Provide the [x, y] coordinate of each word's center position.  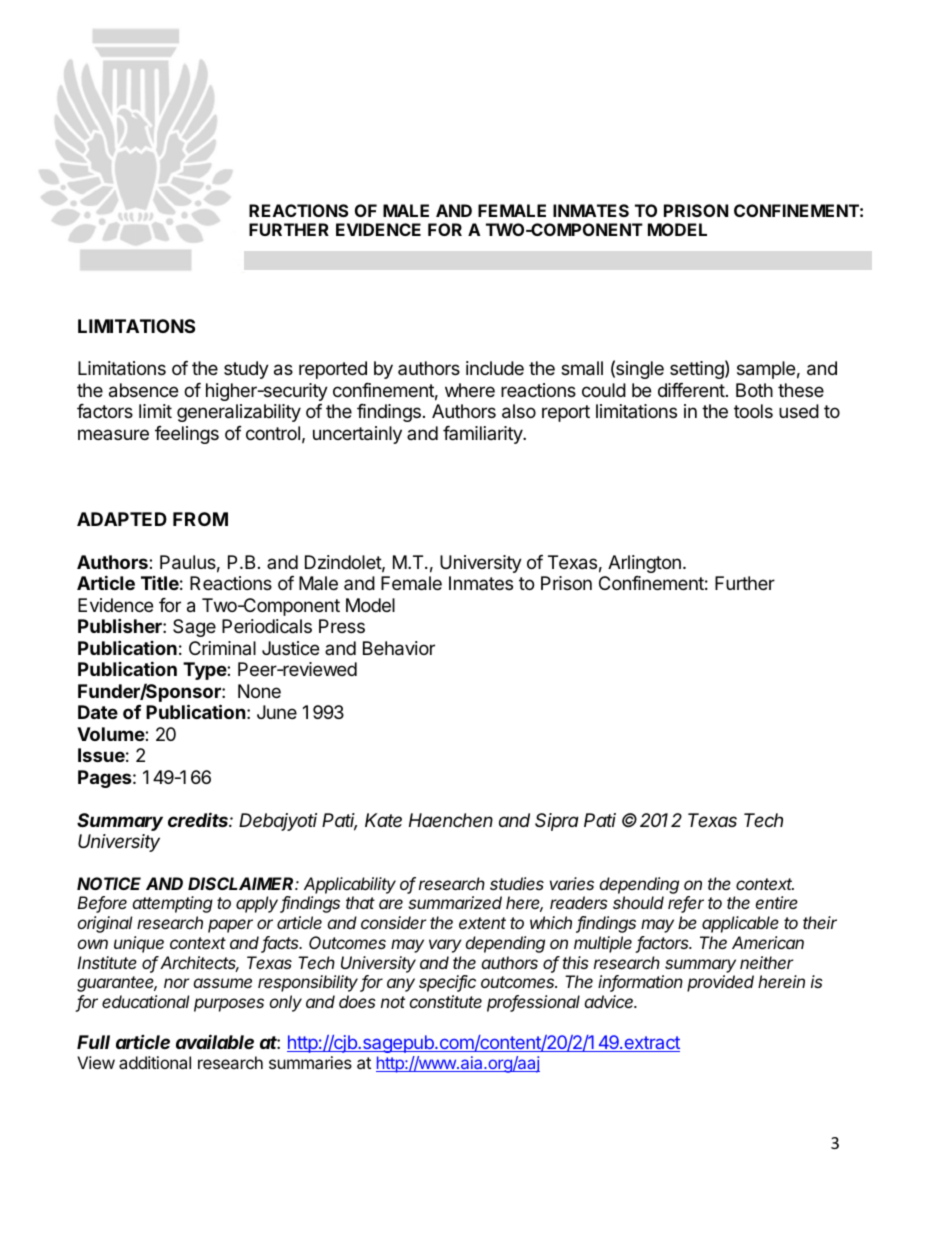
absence [143, 390]
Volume [111, 734]
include [495, 368]
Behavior [399, 648]
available [215, 1041]
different [691, 390]
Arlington [644, 564]
